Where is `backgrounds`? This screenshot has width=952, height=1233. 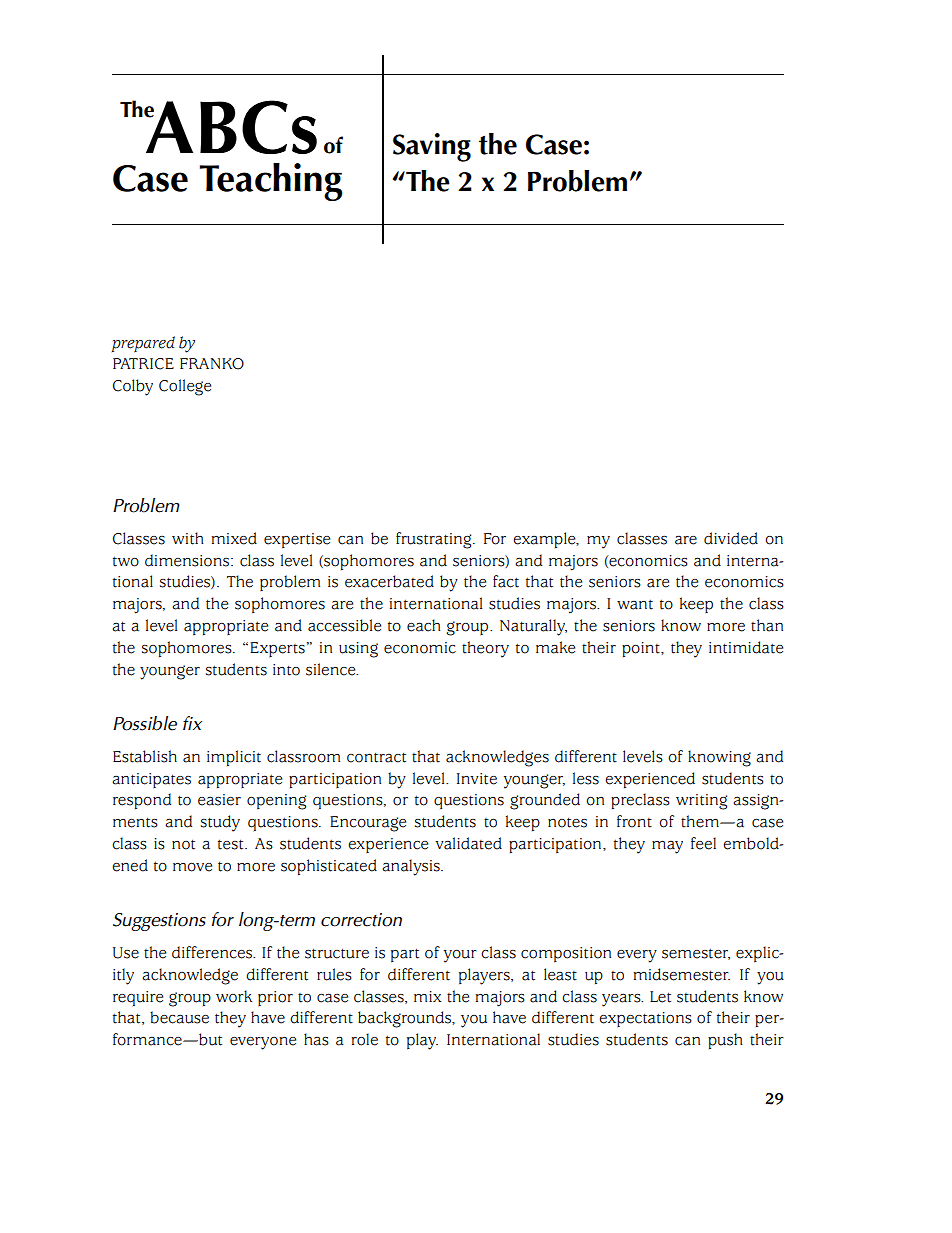
backgrounds is located at coordinates (406, 1019).
